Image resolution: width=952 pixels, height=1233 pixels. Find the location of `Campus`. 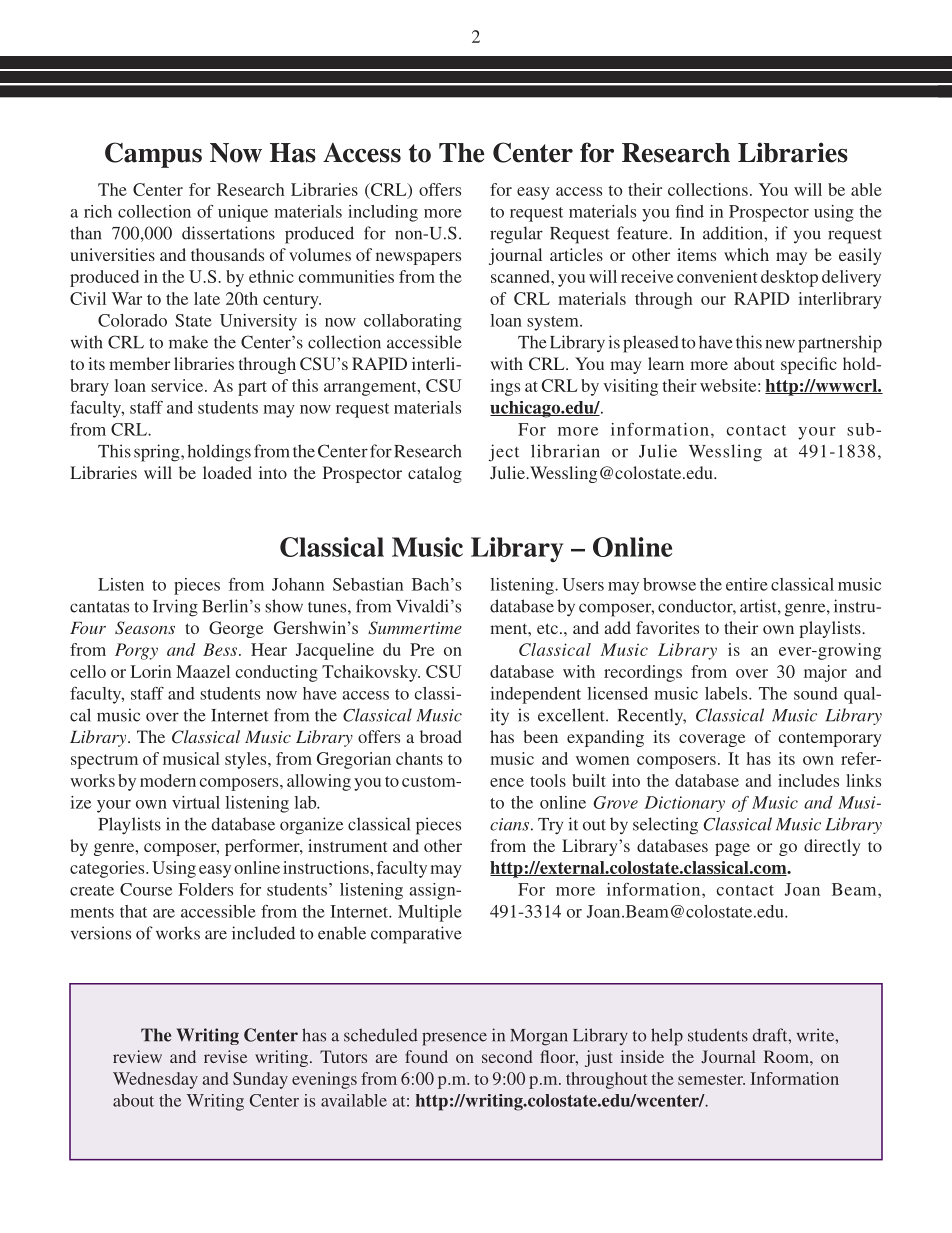

Campus is located at coordinates (153, 155).
